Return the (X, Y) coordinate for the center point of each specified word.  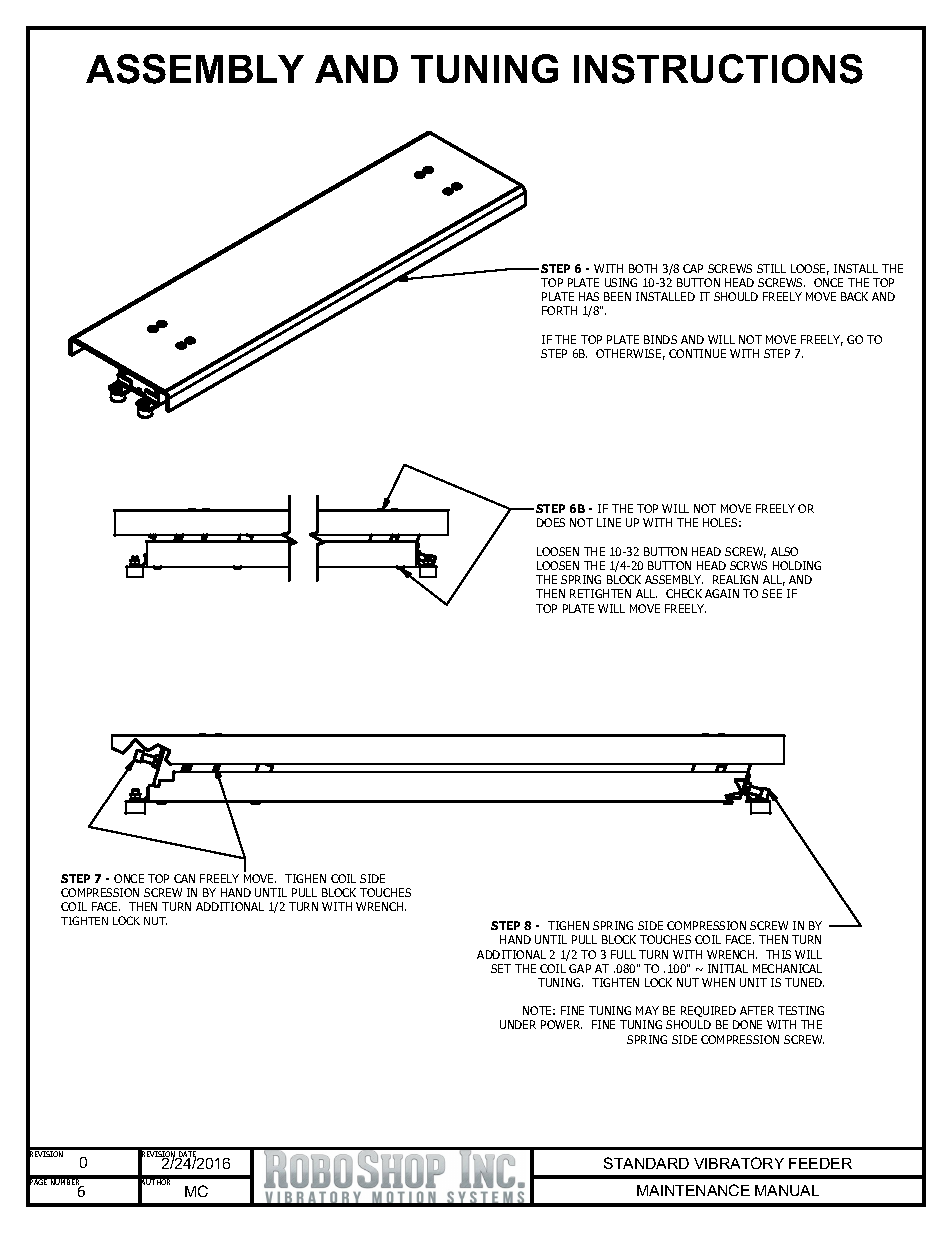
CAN (184, 878)
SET (501, 968)
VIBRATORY (739, 1163)
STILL (771, 268)
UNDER (518, 1024)
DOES (551, 522)
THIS (778, 954)
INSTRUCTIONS (718, 69)
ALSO (784, 551)
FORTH (559, 310)
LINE (609, 522)
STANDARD (646, 1163)
